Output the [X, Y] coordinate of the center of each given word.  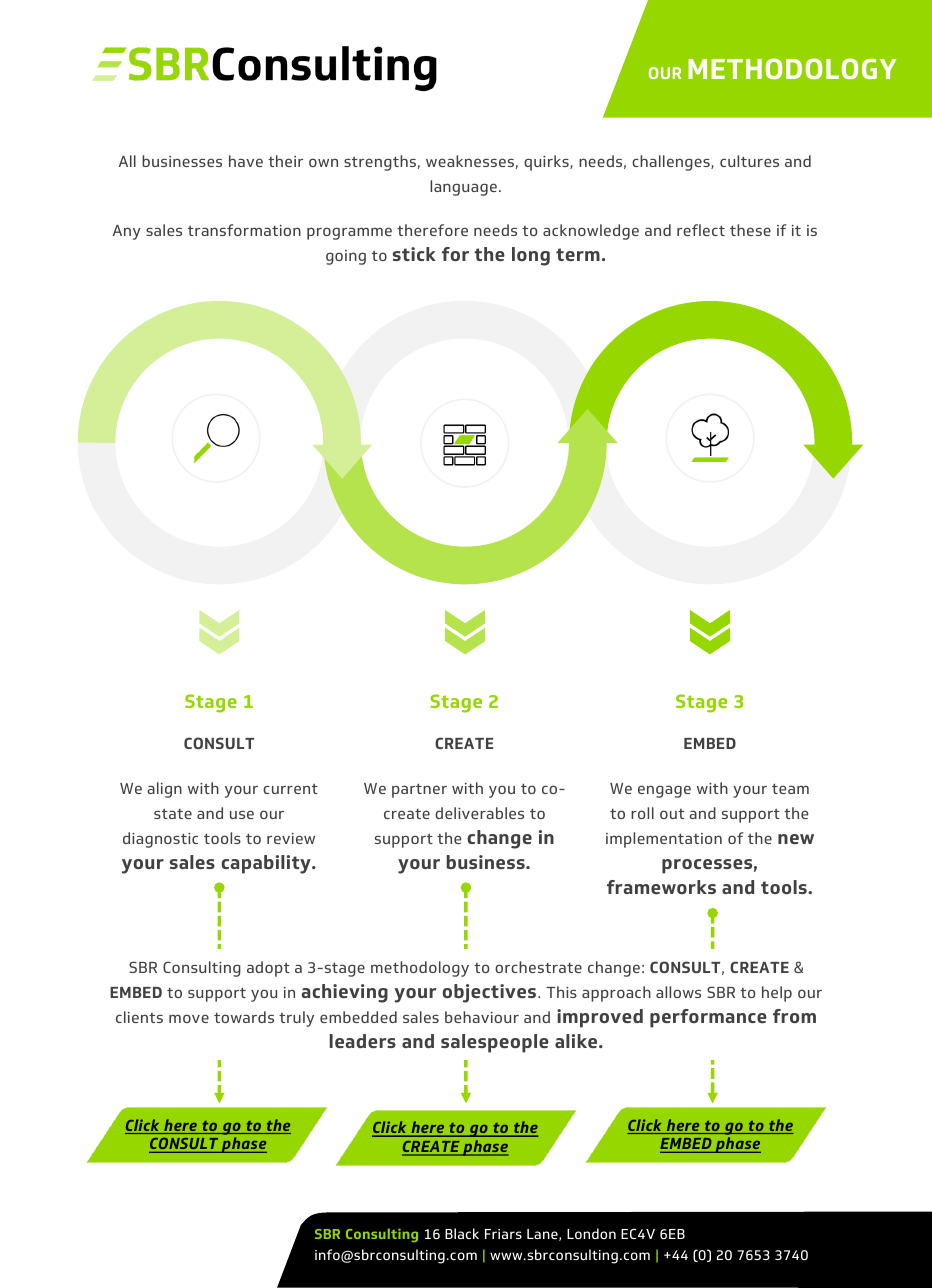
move [189, 1018]
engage [664, 791]
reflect [701, 230]
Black [462, 1233]
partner [419, 791]
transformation [244, 230]
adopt [268, 969]
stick [414, 254]
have [246, 161]
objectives [489, 993]
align [164, 790]
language [463, 188]
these [750, 230]
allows [678, 992]
